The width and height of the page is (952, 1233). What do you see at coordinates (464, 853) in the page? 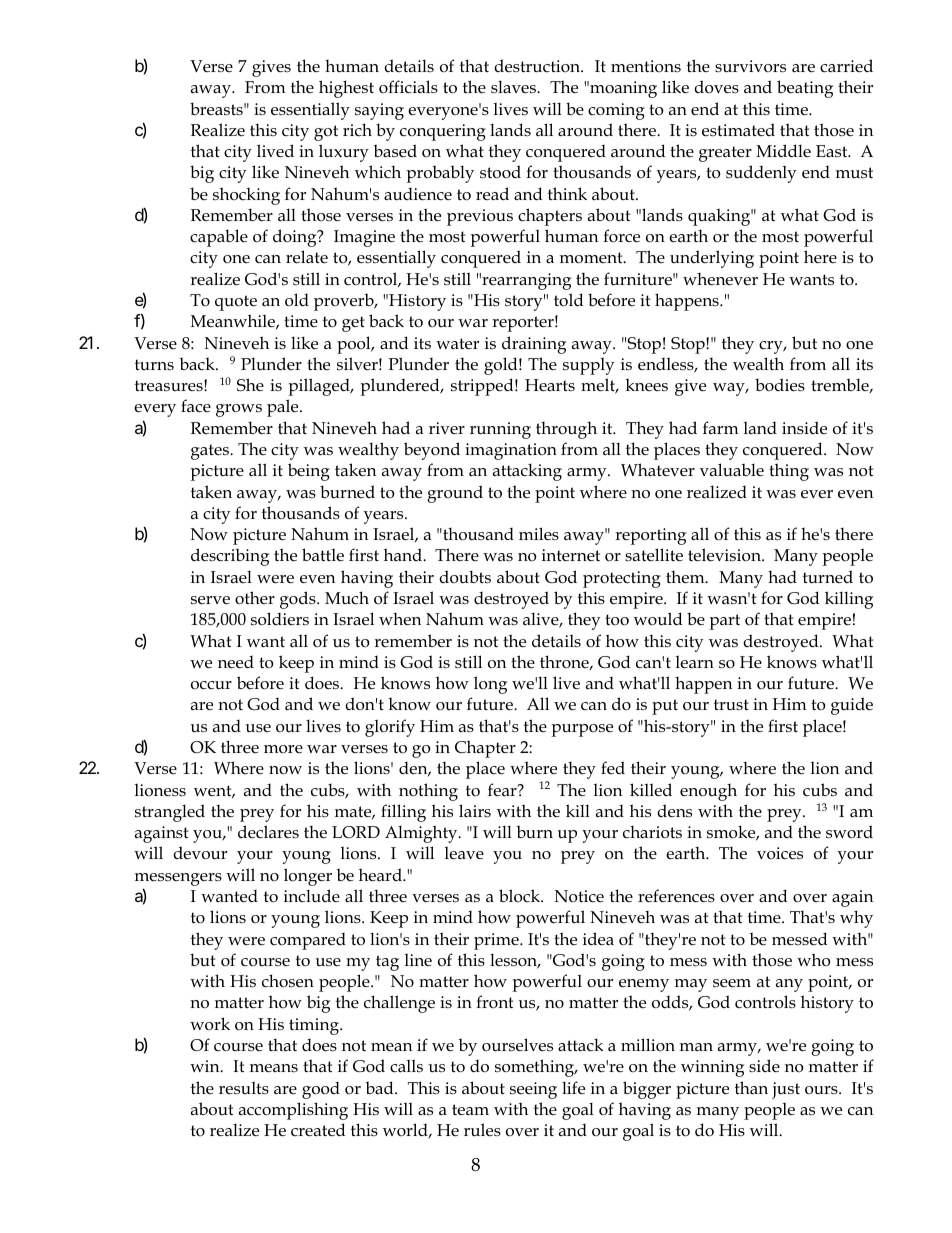
I see `leave` at bounding box center [464, 853].
